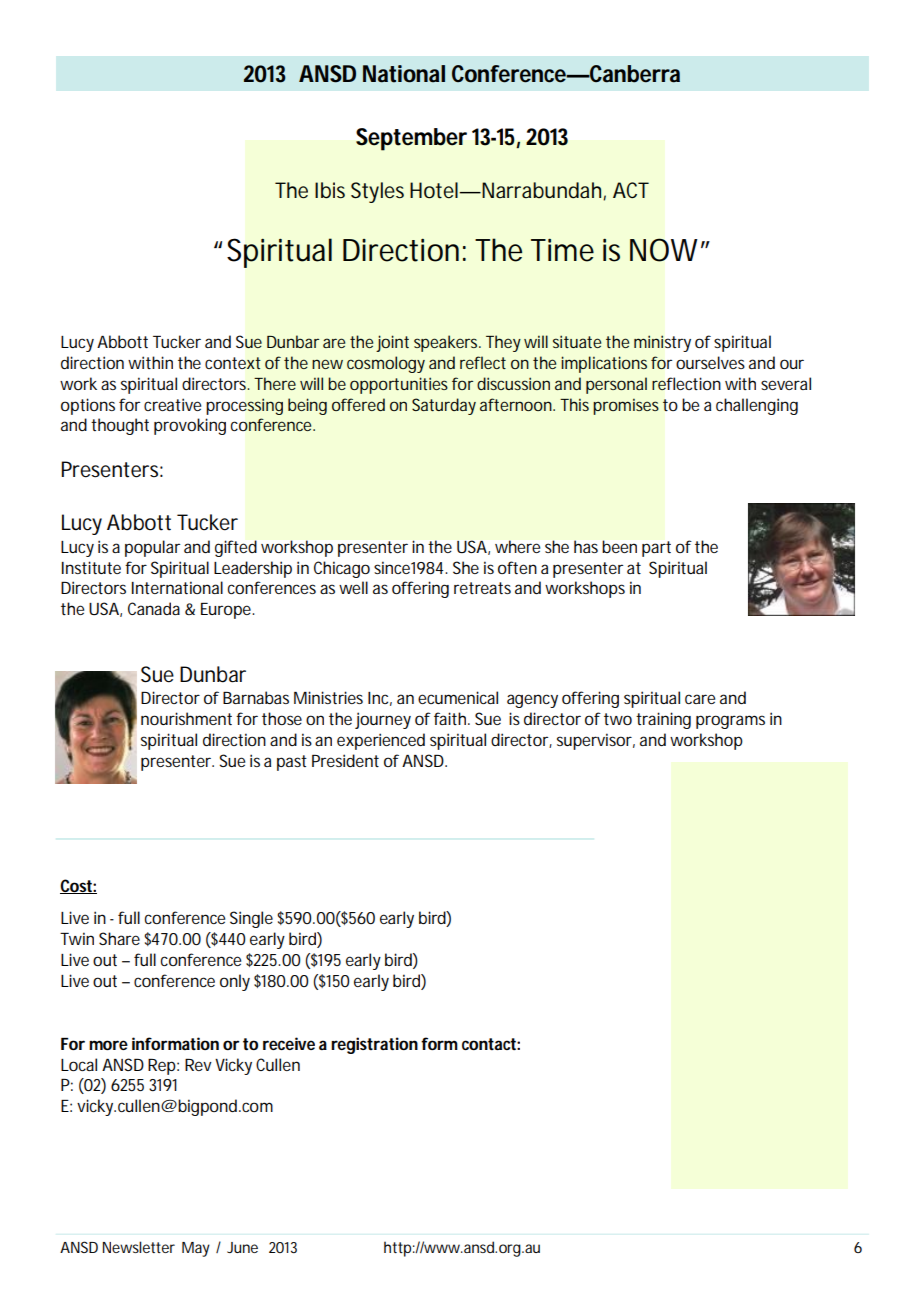 This screenshot has height=1308, width=924. What do you see at coordinates (330, 190) in the screenshot?
I see `Ibis` at bounding box center [330, 190].
